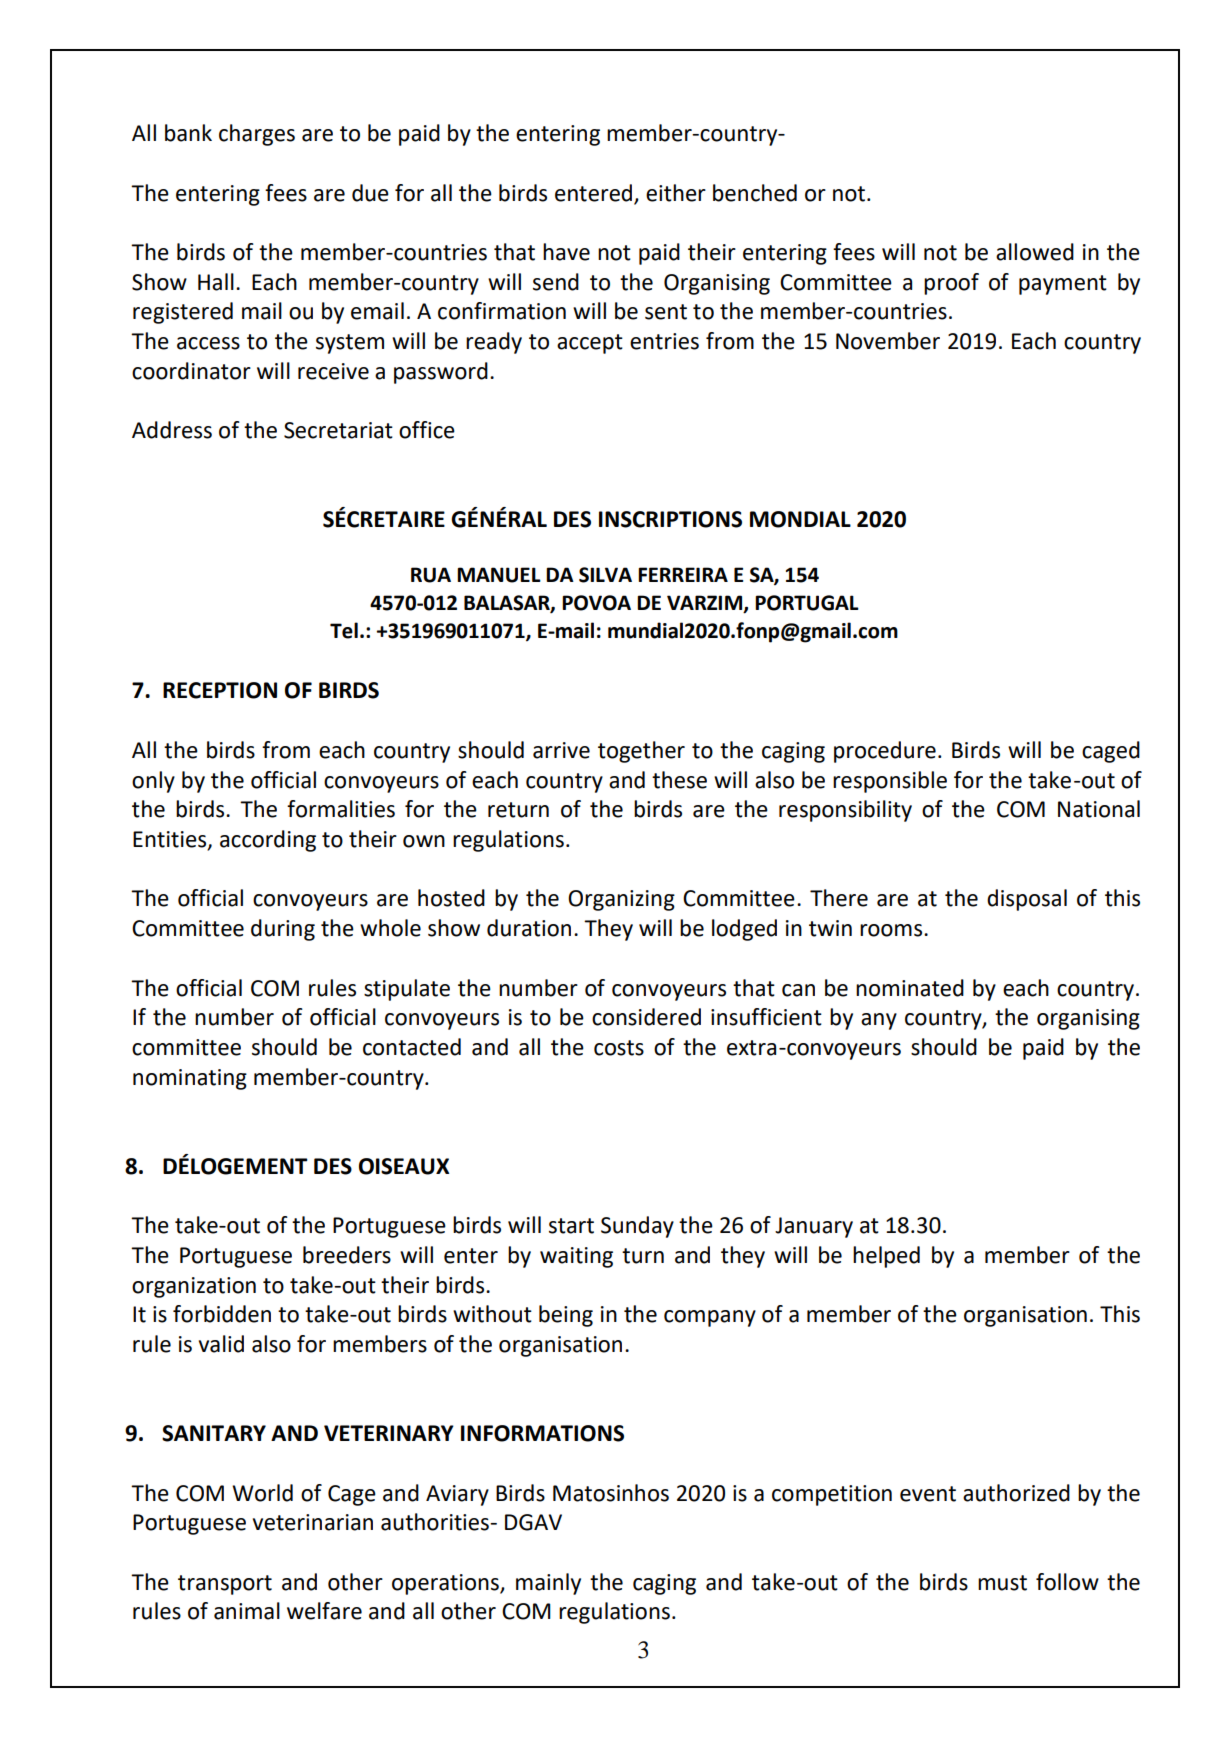 This image has height=1737, width=1229. What do you see at coordinates (225, 1585) in the image?
I see `transport` at bounding box center [225, 1585].
